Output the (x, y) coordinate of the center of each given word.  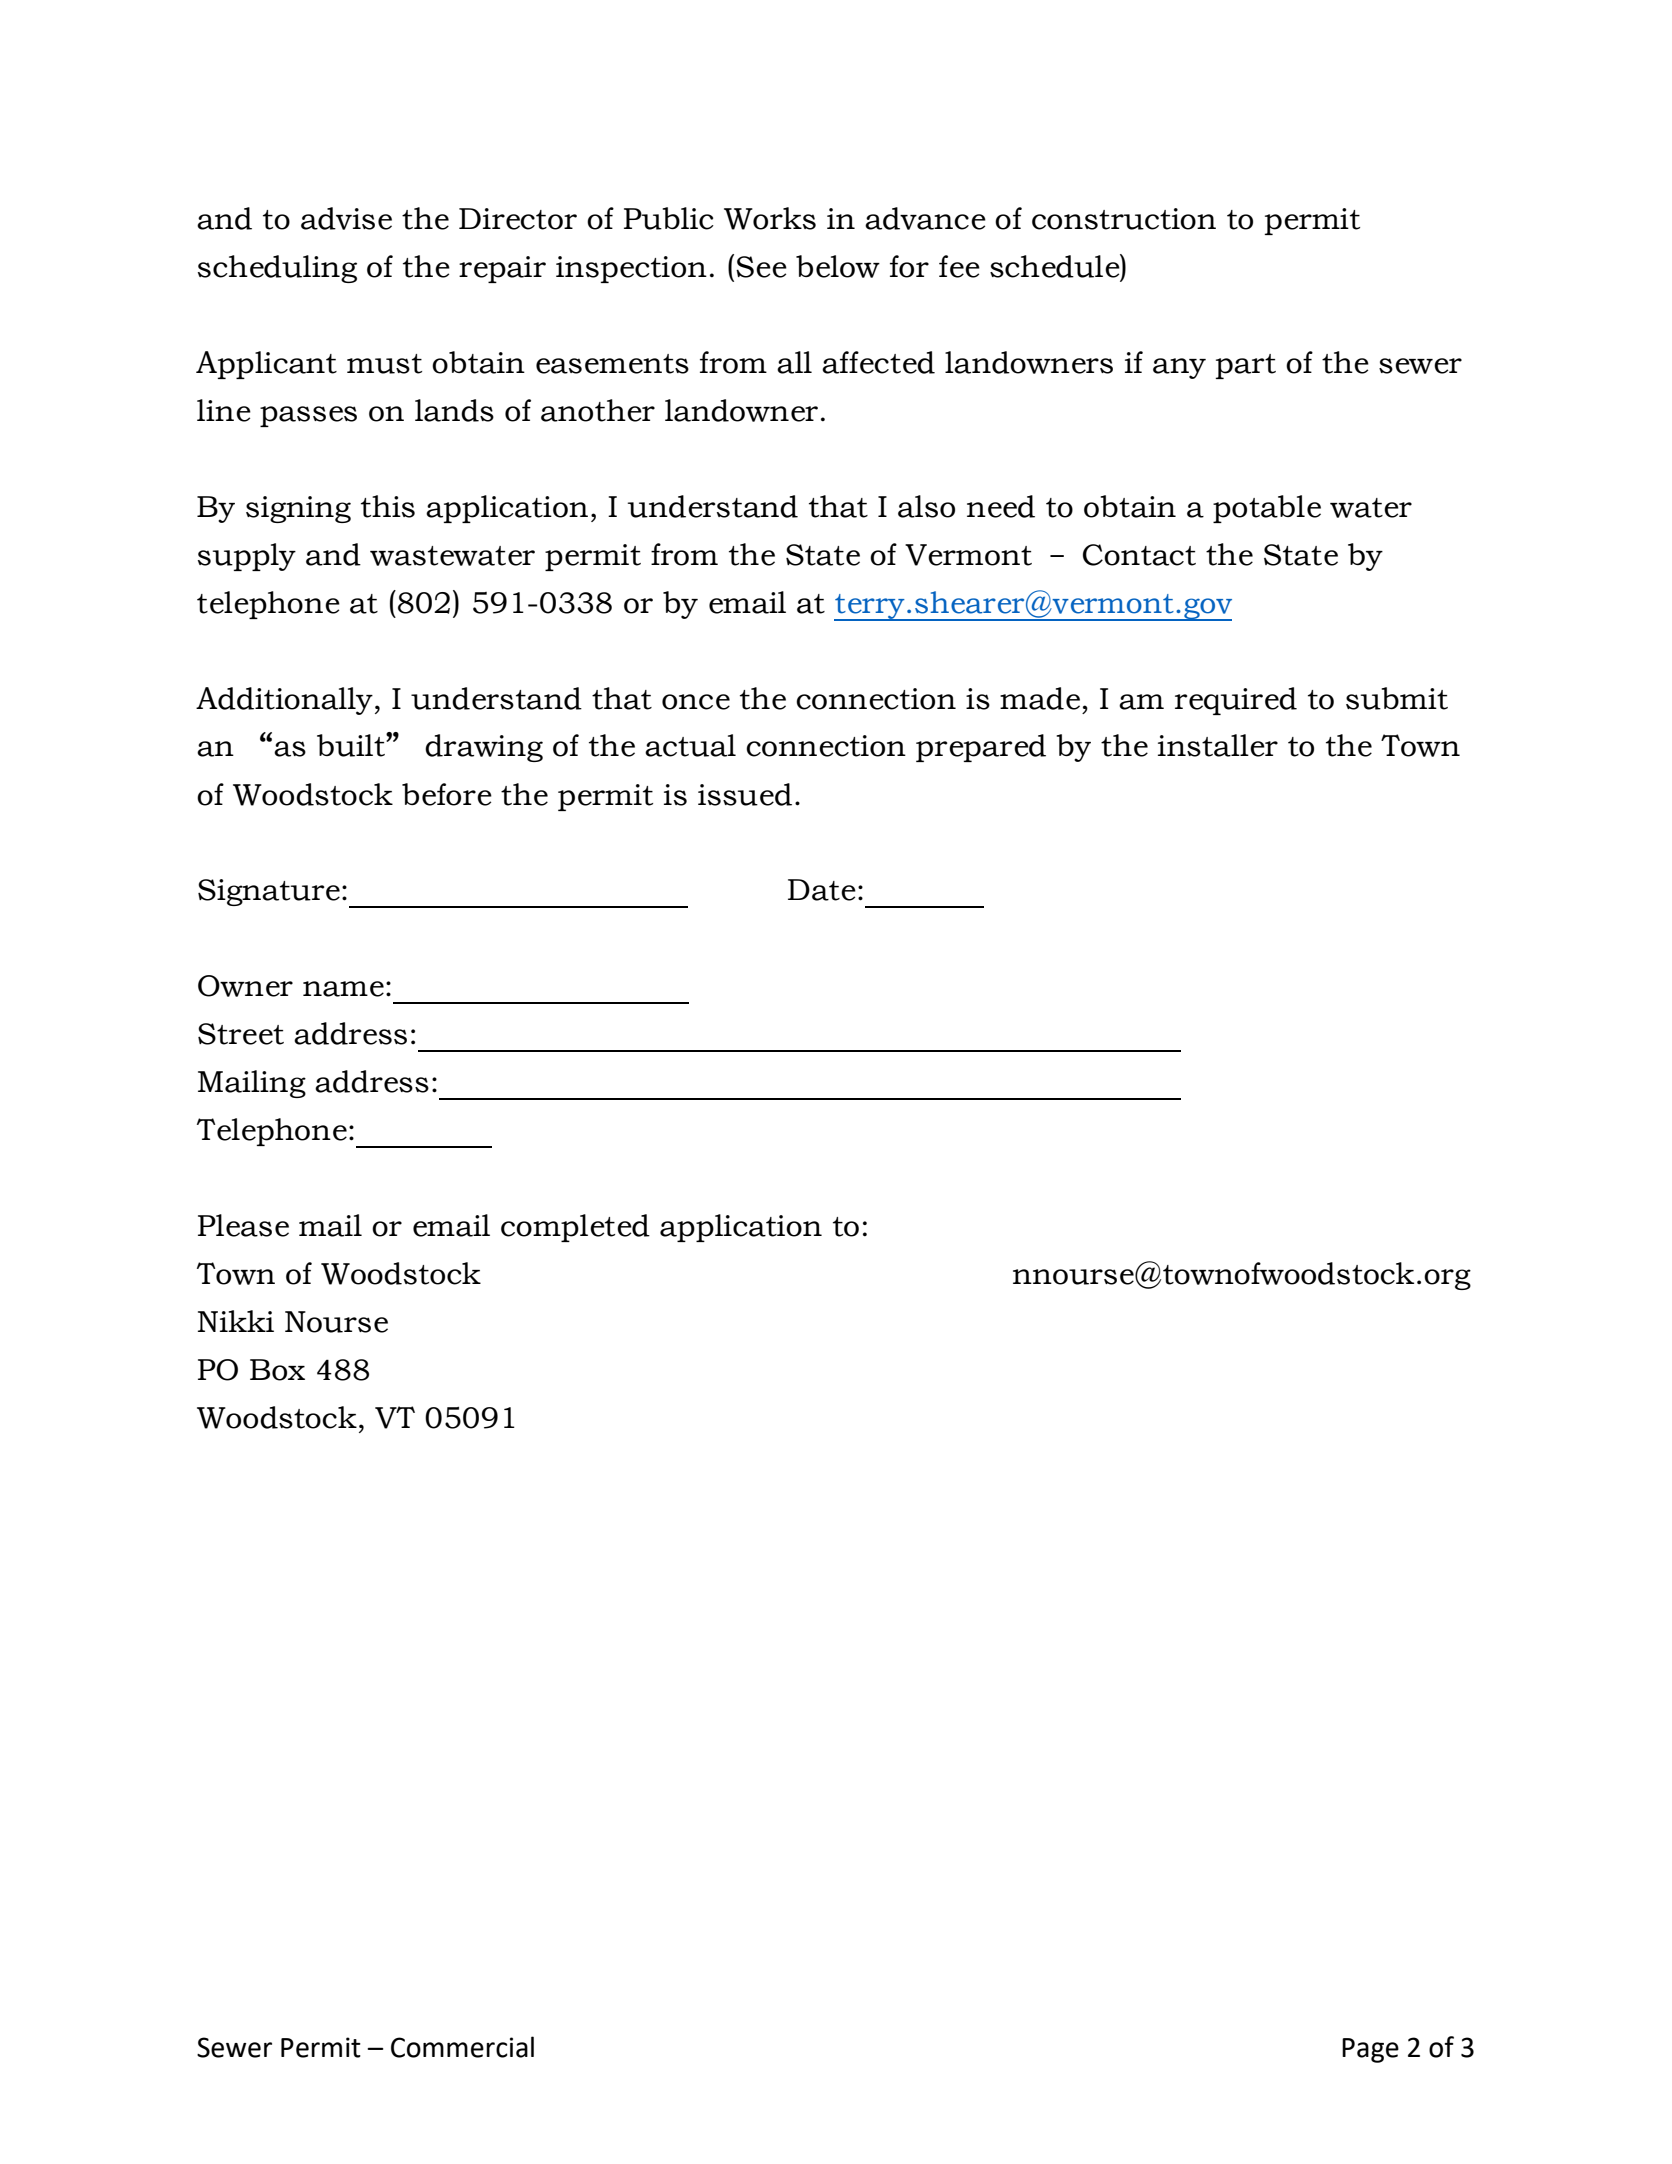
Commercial (462, 2047)
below (838, 266)
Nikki (236, 1321)
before (447, 794)
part (1246, 366)
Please (243, 1225)
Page (1370, 2050)
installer (1218, 745)
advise (346, 218)
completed (575, 1228)
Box (277, 1370)
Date (822, 890)
